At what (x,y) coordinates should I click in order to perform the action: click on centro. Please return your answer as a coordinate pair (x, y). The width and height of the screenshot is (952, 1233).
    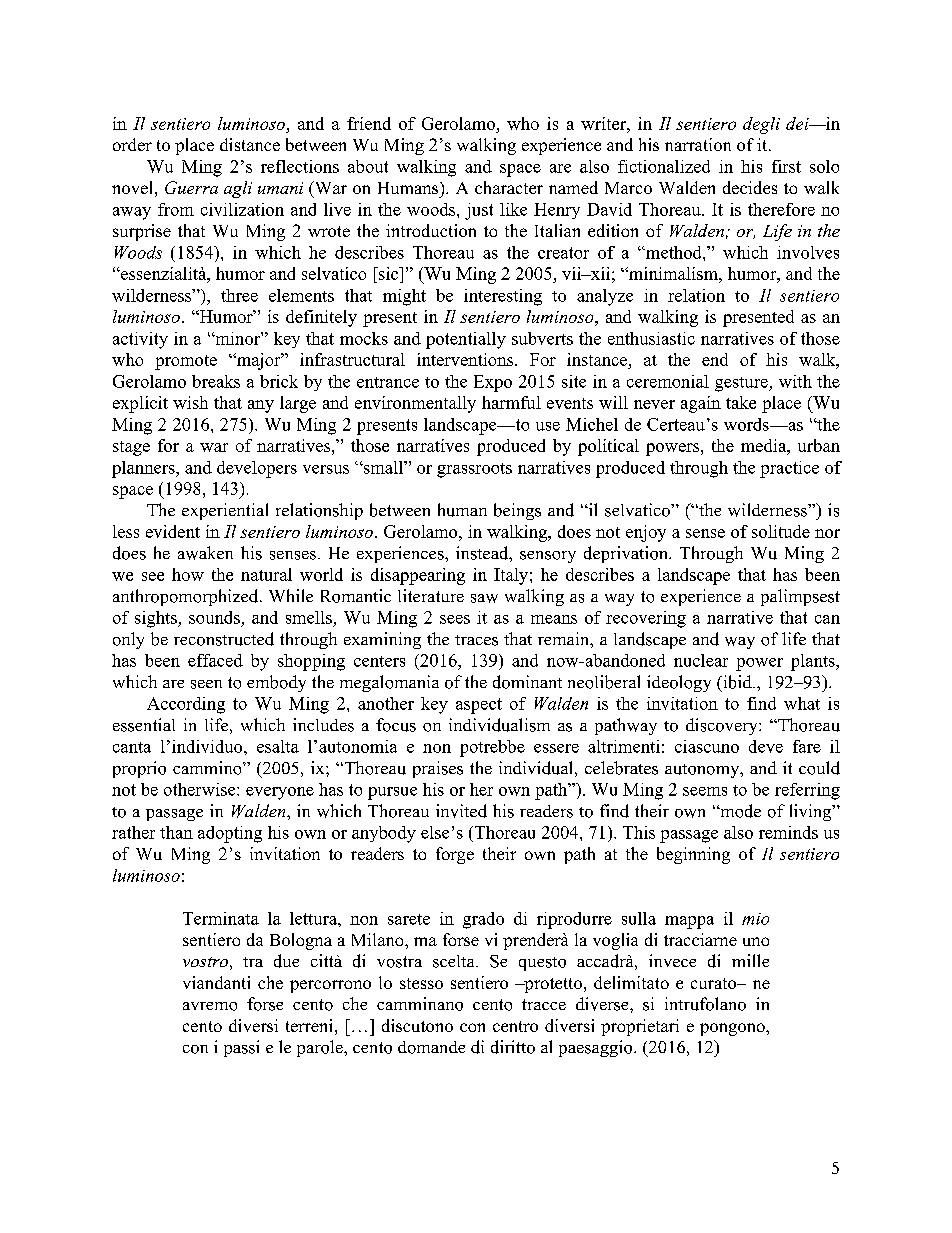
    Looking at the image, I should click on (515, 1026).
